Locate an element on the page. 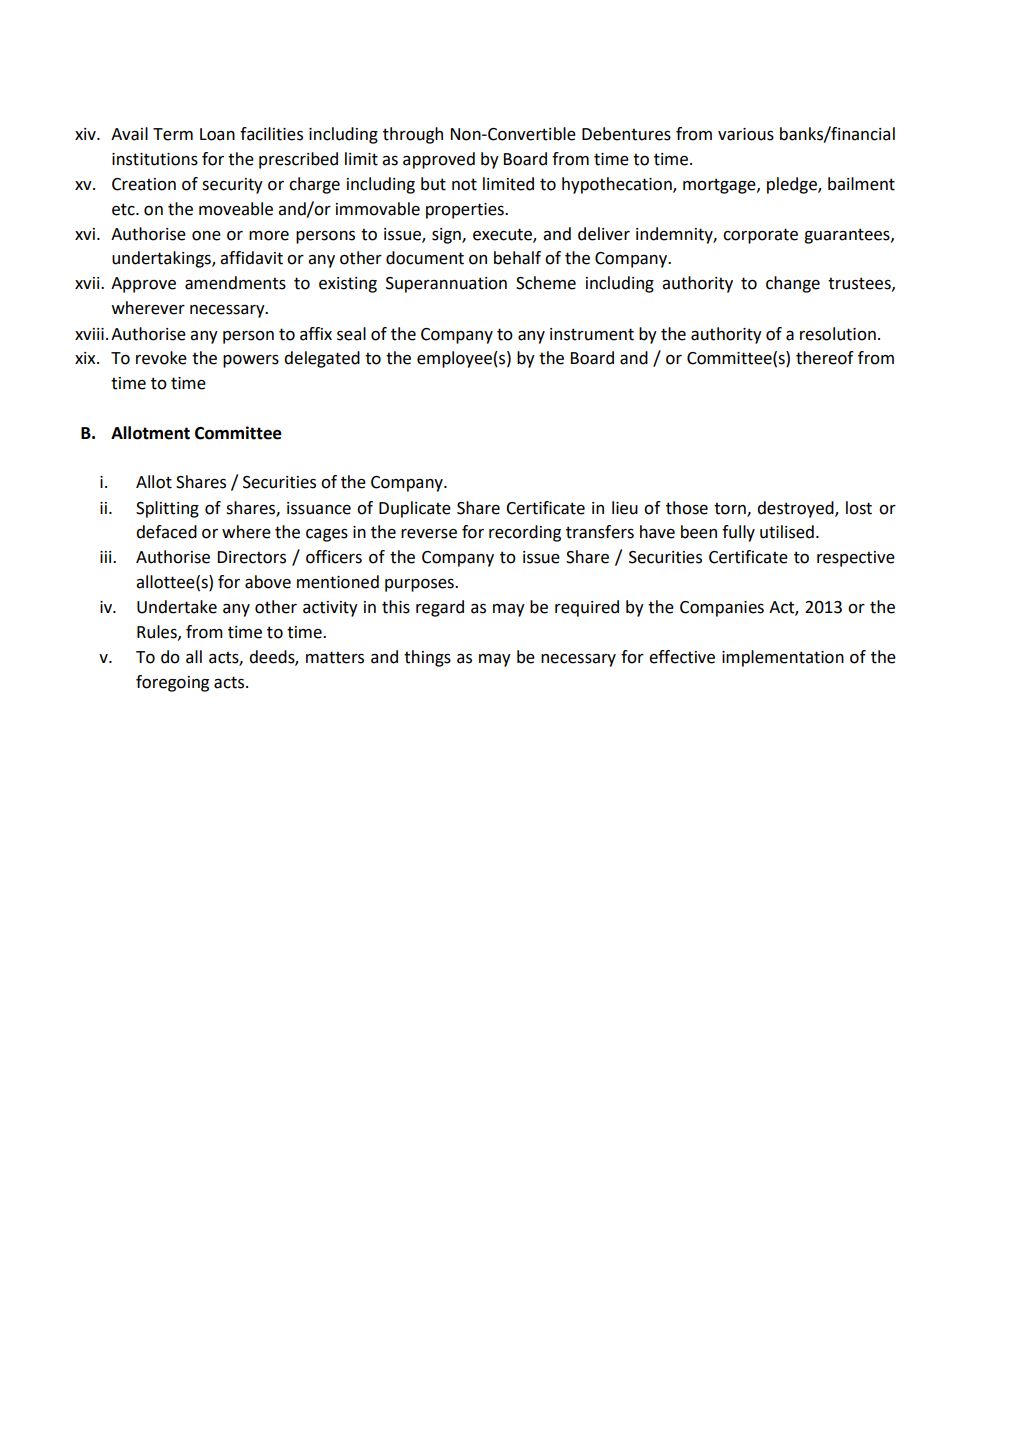  various is located at coordinates (746, 134).
